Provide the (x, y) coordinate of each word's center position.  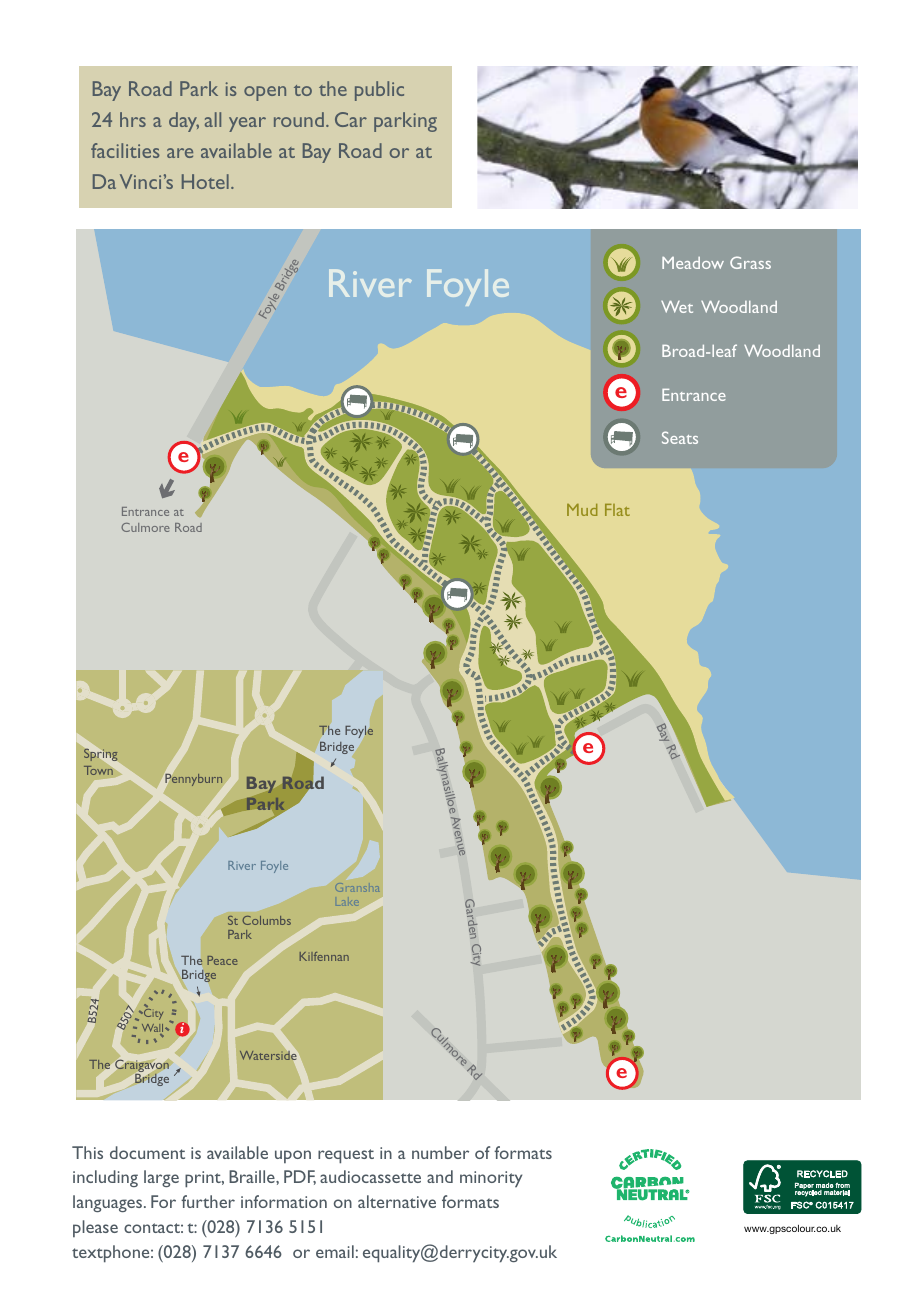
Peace (222, 960)
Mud (582, 510)
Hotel (205, 181)
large (161, 1178)
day (184, 122)
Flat (617, 510)
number (440, 1152)
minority (491, 1179)
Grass (750, 262)
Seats (680, 437)
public (379, 91)
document (147, 1152)
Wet (677, 307)
